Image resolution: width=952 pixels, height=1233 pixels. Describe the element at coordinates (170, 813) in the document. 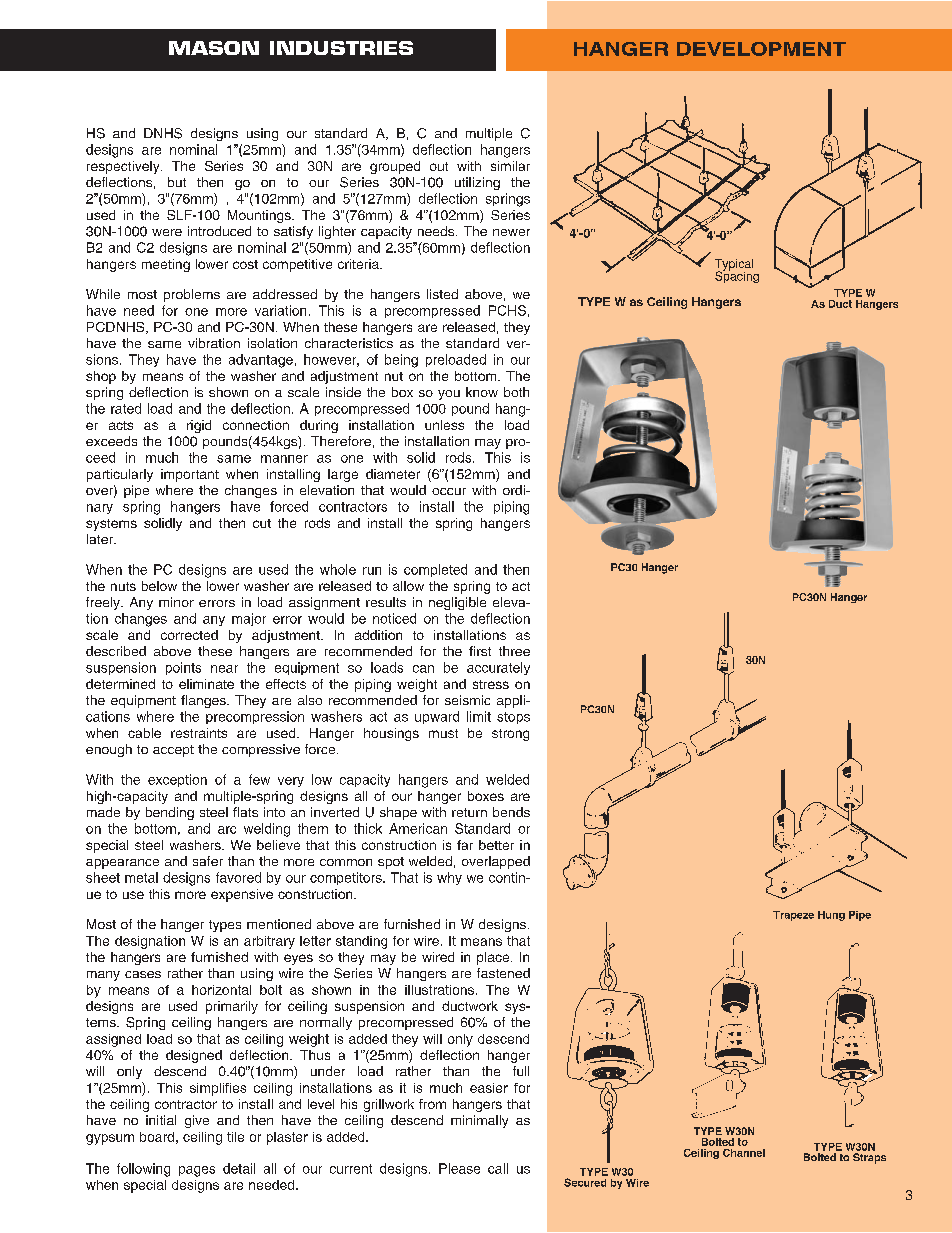

I see `bending` at that location.
